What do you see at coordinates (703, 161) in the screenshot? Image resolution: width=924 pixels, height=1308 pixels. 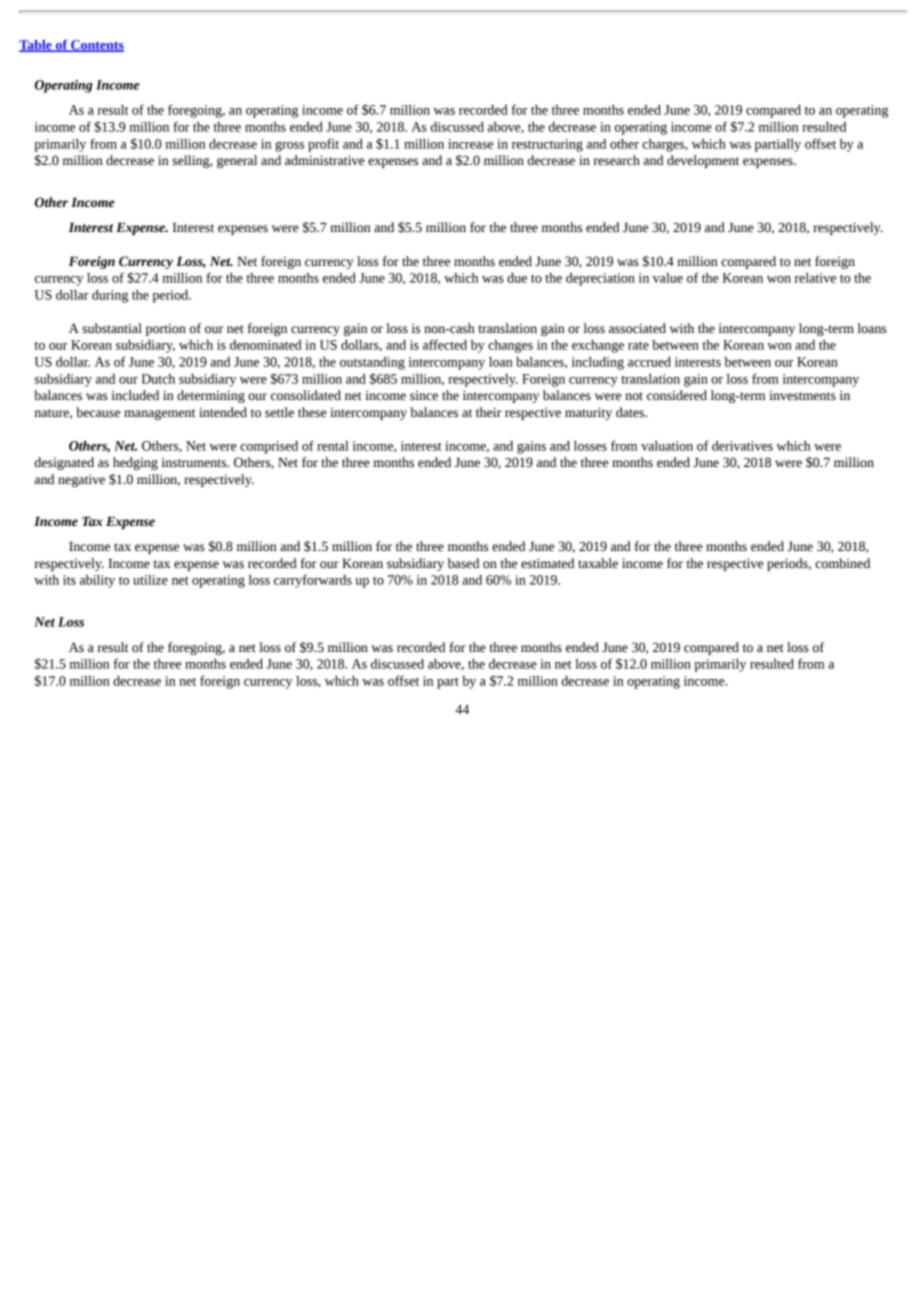 I see `development` at bounding box center [703, 161].
